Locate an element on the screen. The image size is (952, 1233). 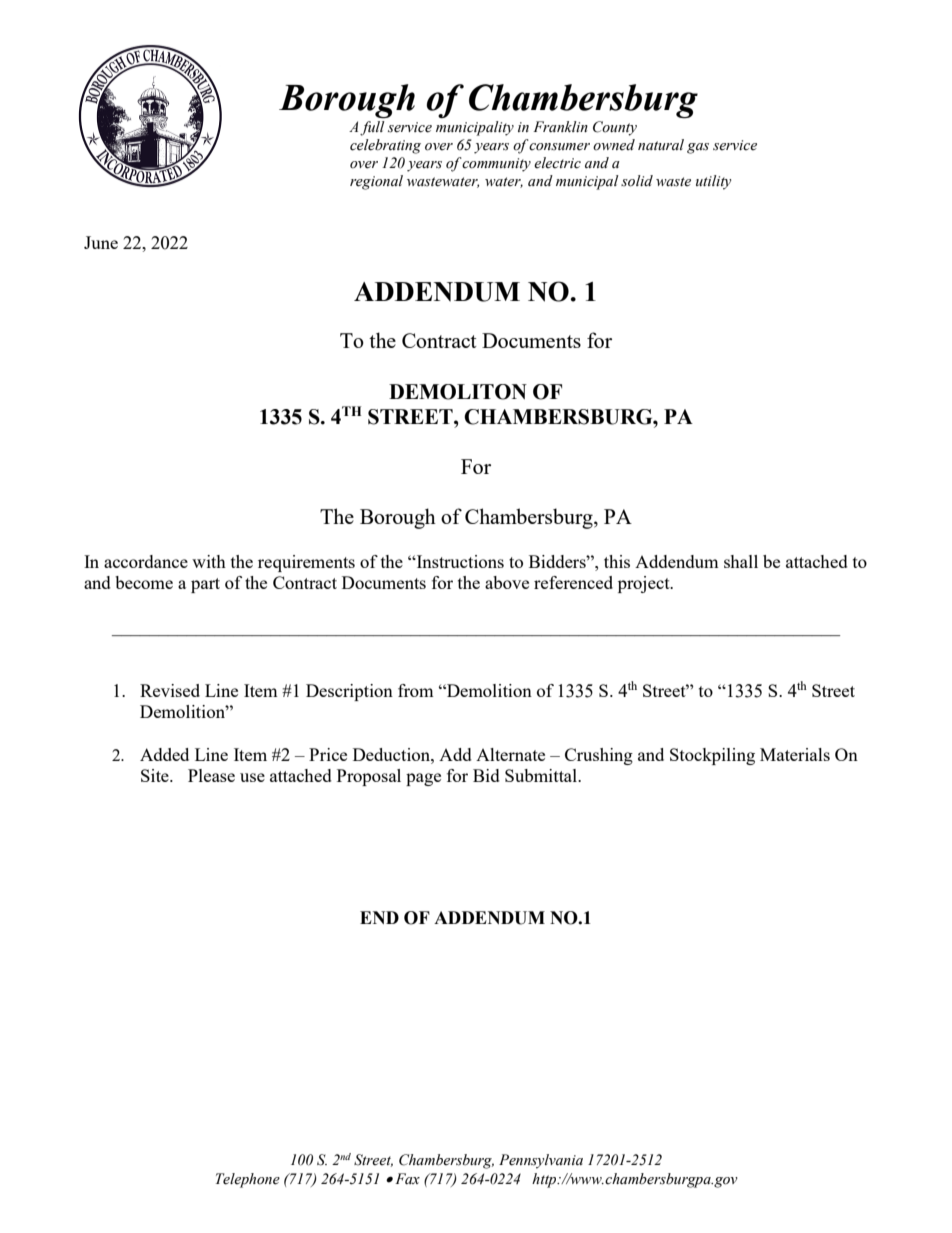
above is located at coordinates (507, 582).
